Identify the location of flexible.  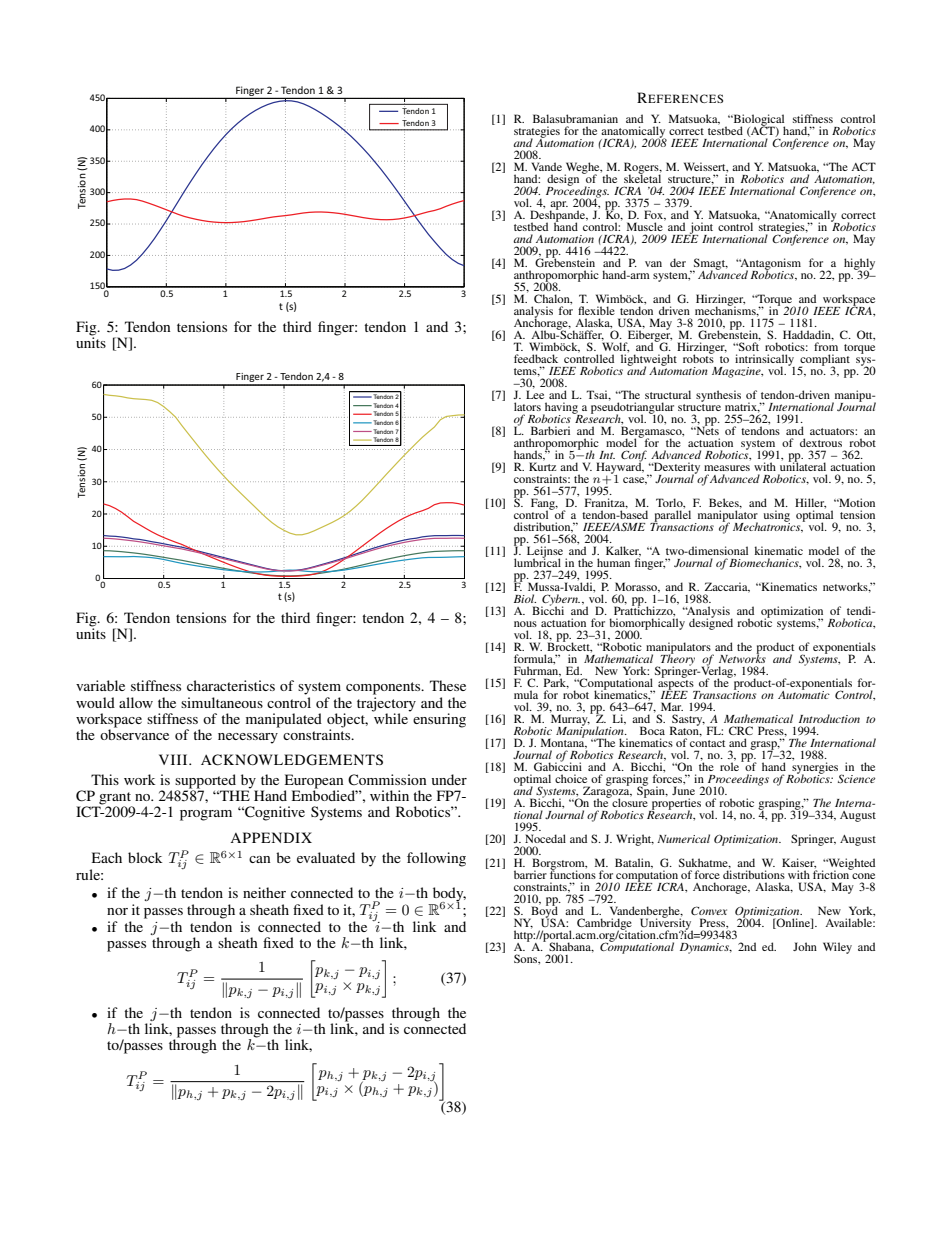
(596, 310).
